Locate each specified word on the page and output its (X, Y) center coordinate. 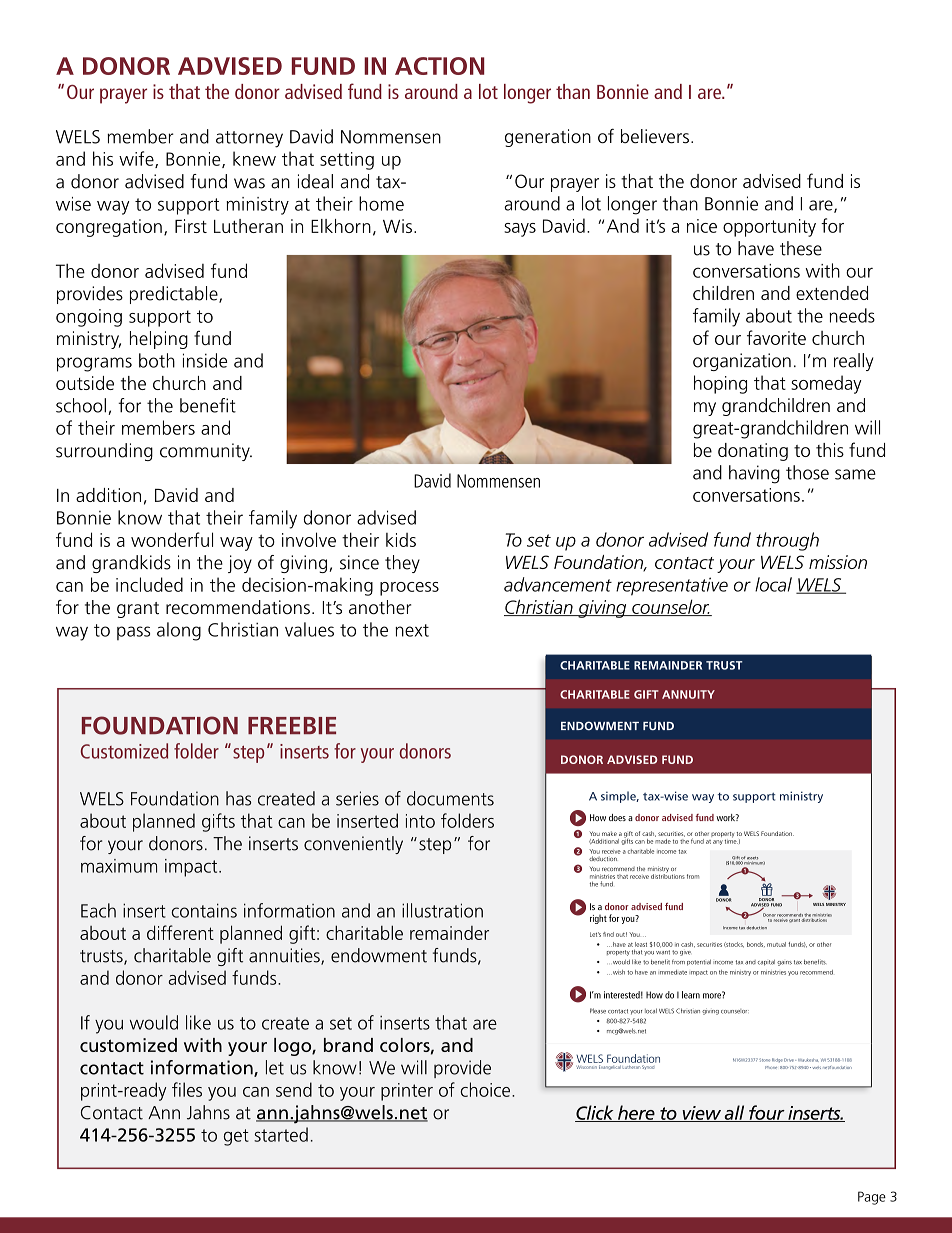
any (718, 842)
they (402, 564)
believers (655, 136)
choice (486, 1089)
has (238, 798)
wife (137, 159)
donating (753, 452)
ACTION (439, 66)
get (236, 1137)
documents (450, 798)
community (206, 452)
